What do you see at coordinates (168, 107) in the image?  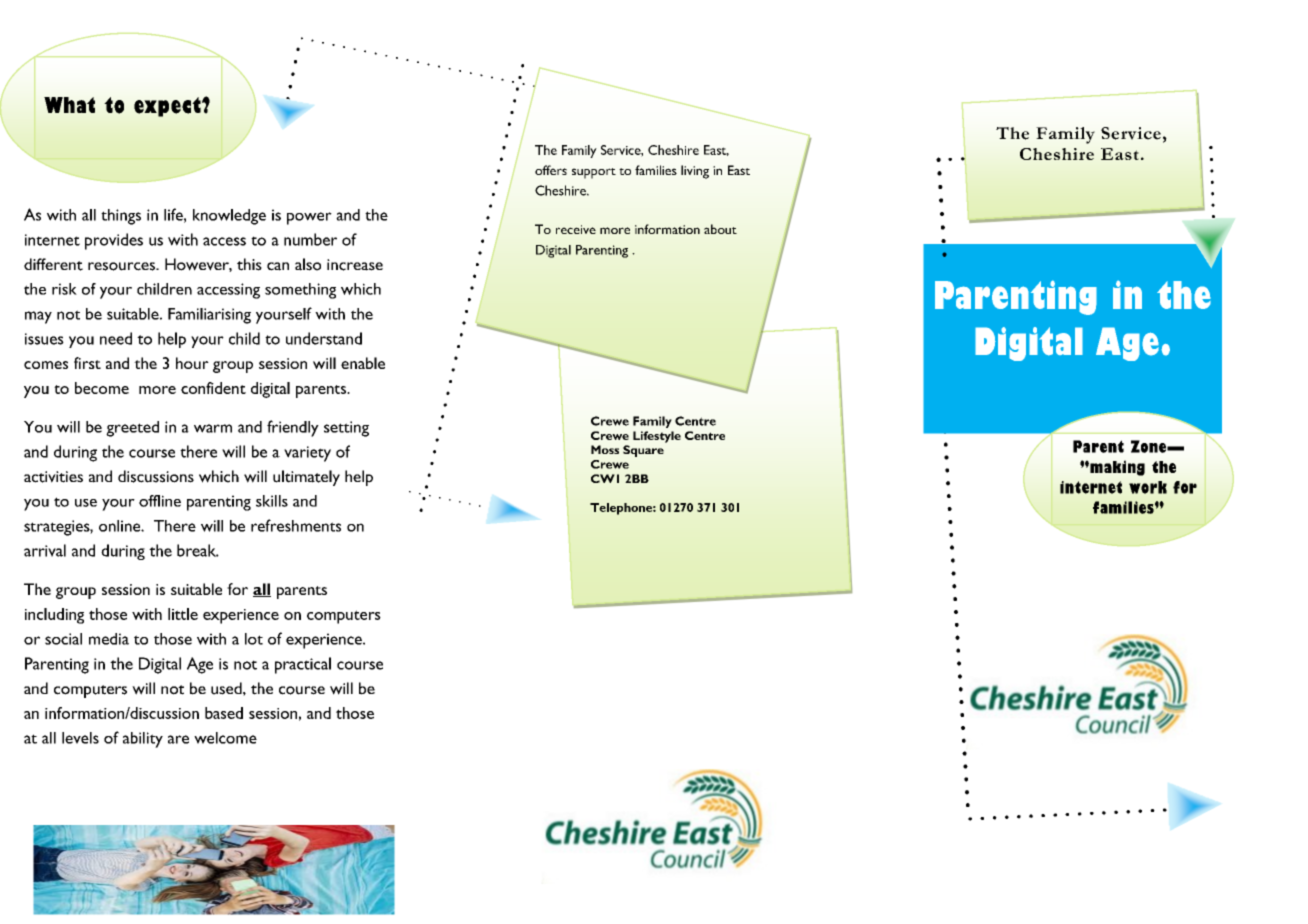 I see `expect` at bounding box center [168, 107].
